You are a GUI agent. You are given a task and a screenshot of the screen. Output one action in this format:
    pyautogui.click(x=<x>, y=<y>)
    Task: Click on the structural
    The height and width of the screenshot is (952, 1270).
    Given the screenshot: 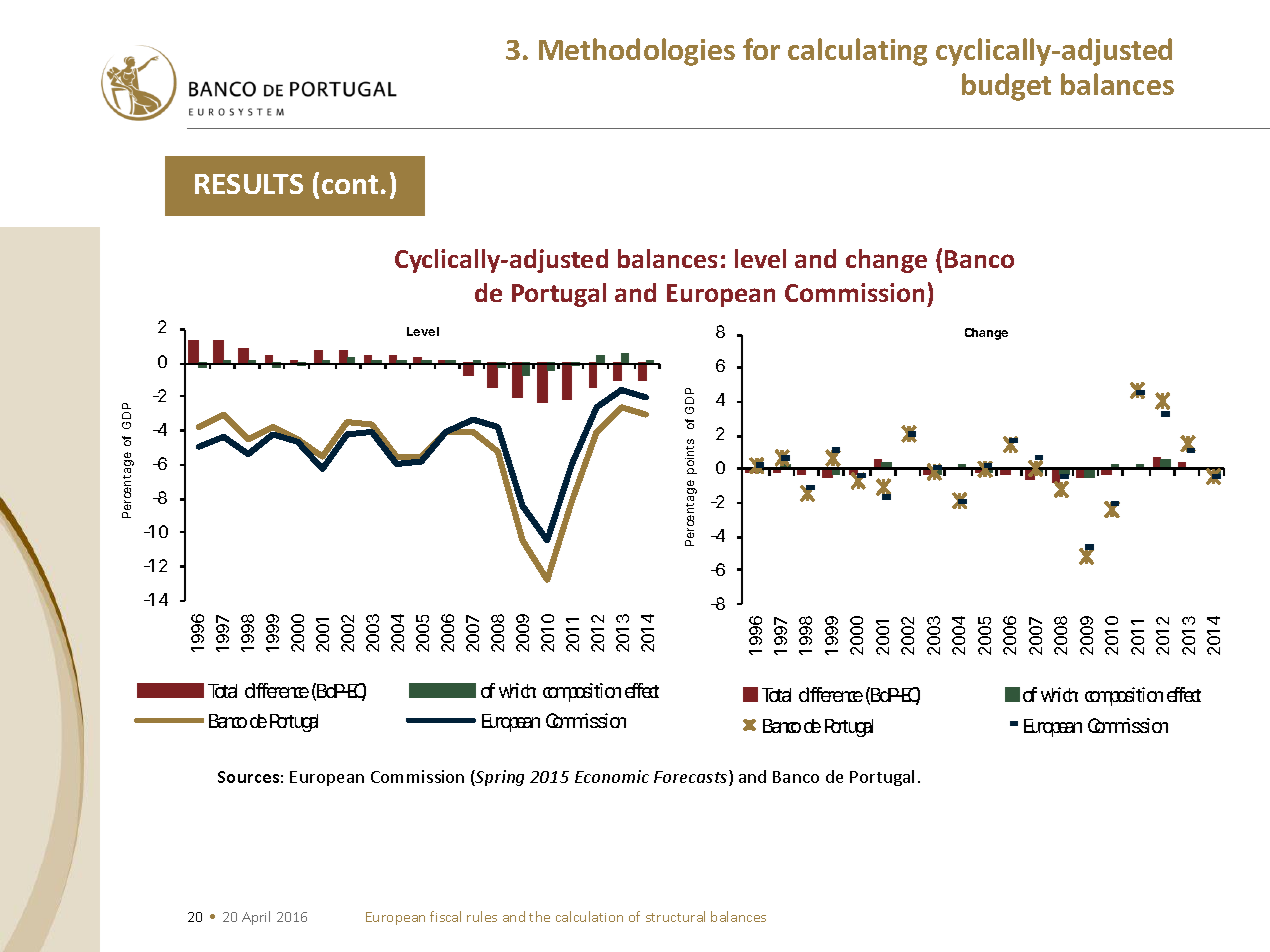 What is the action you would take?
    pyautogui.click(x=675, y=916)
